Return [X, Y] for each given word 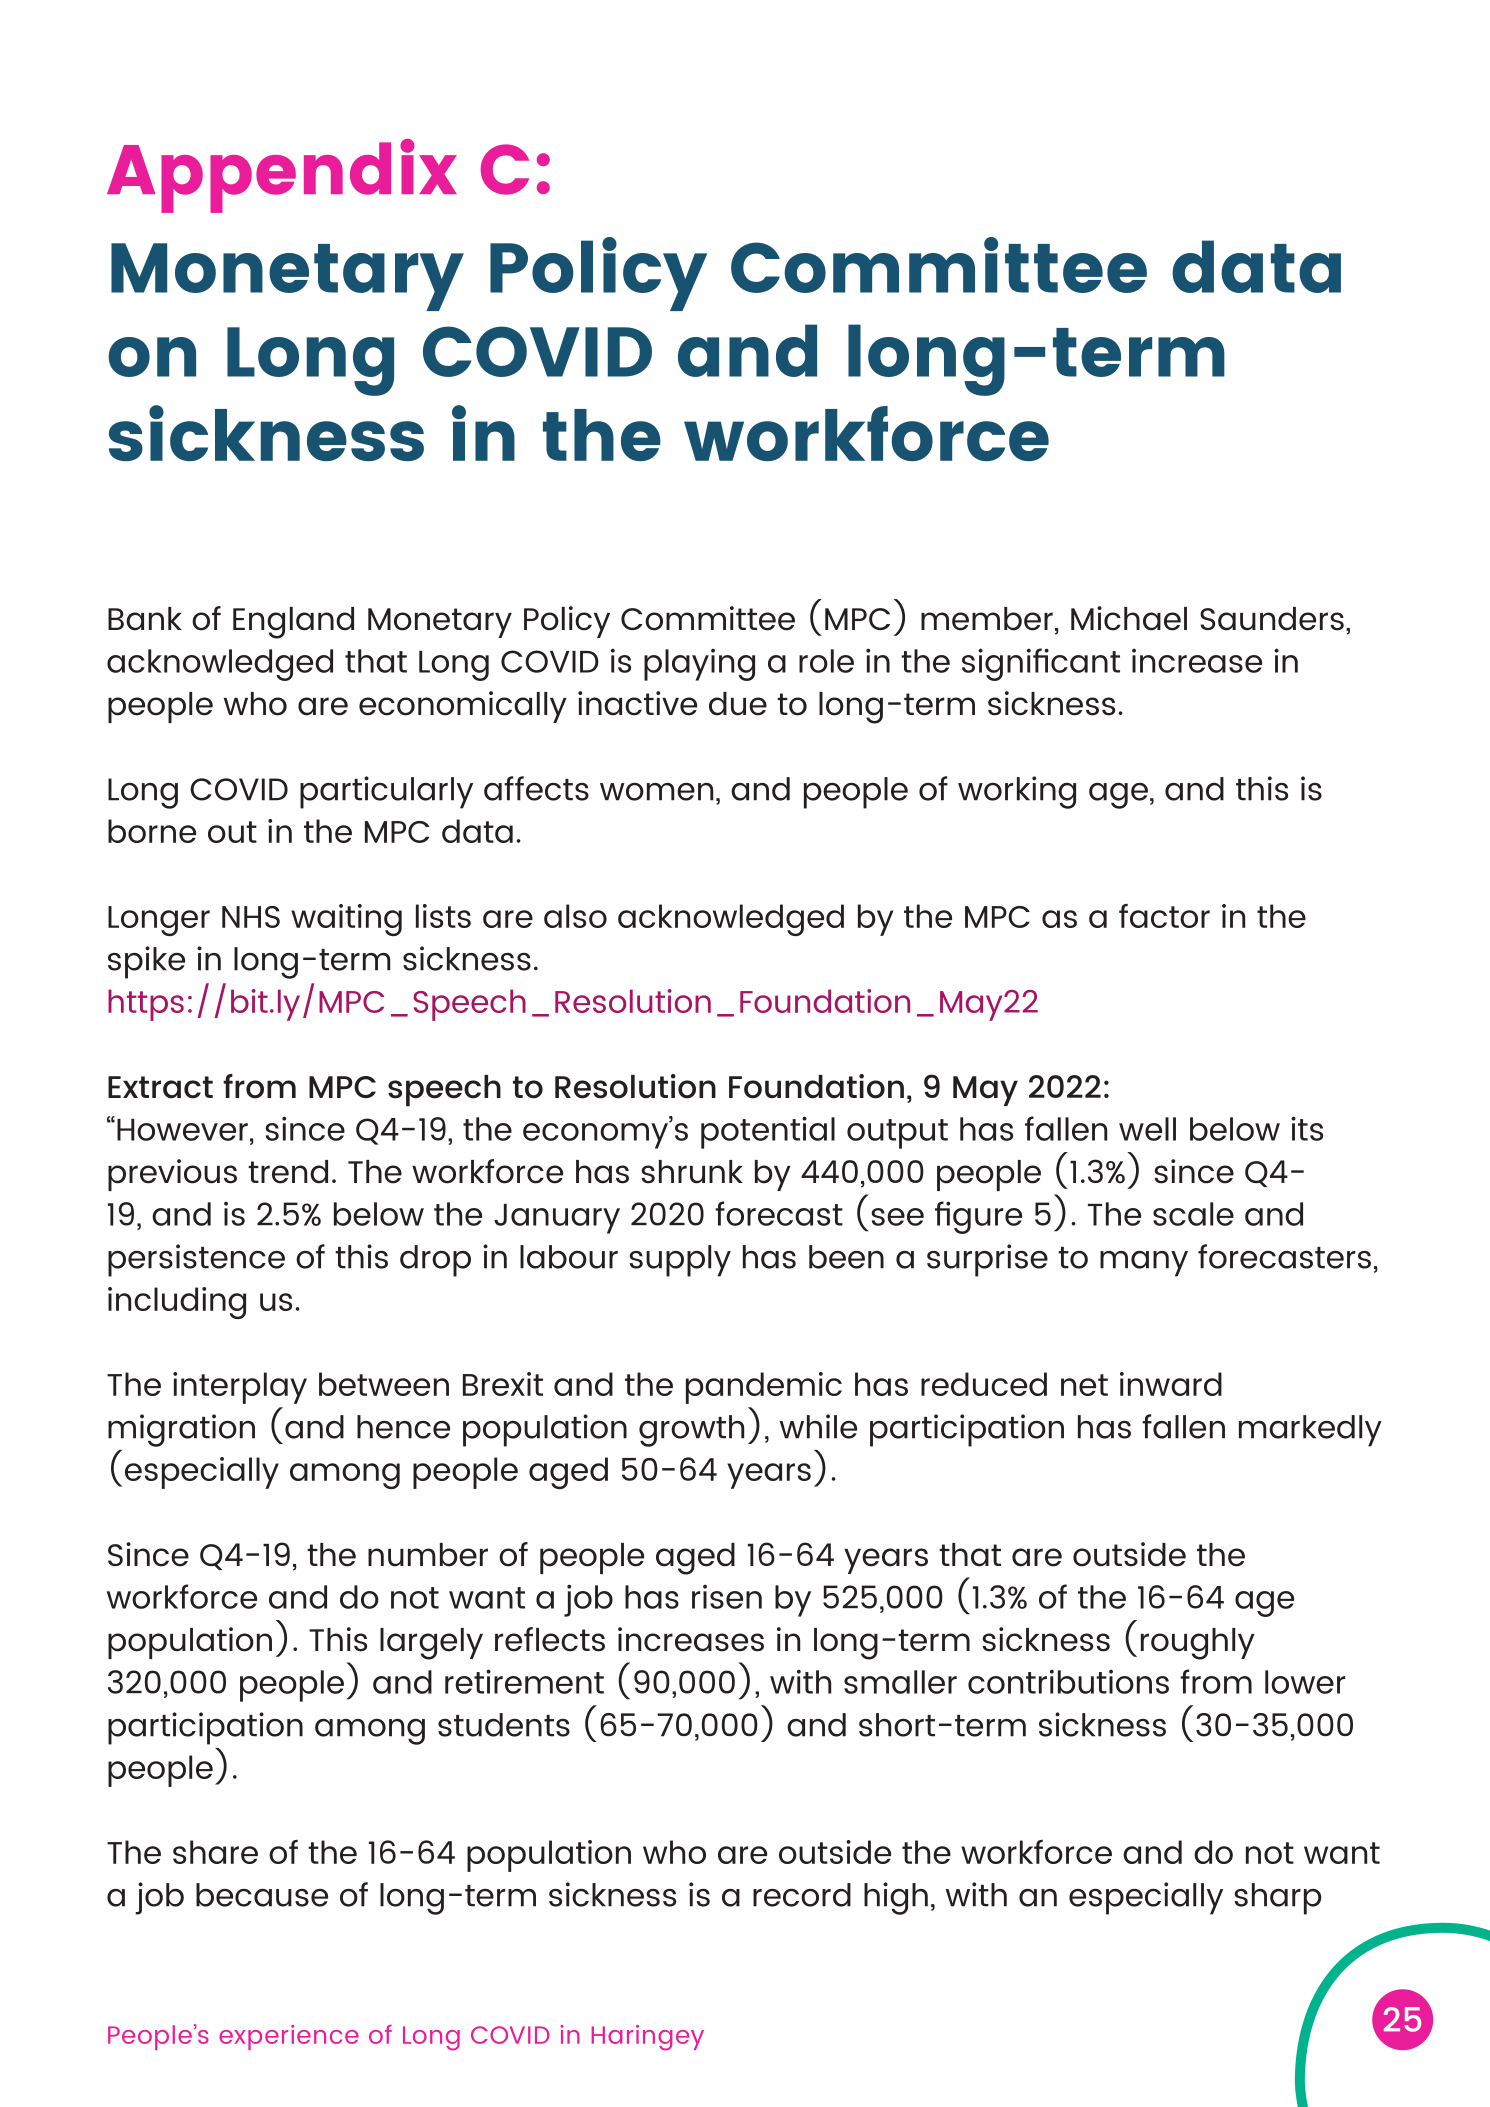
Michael [1129, 618]
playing [699, 665]
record [802, 1895]
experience [289, 2037]
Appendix [282, 176]
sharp [1278, 1899]
